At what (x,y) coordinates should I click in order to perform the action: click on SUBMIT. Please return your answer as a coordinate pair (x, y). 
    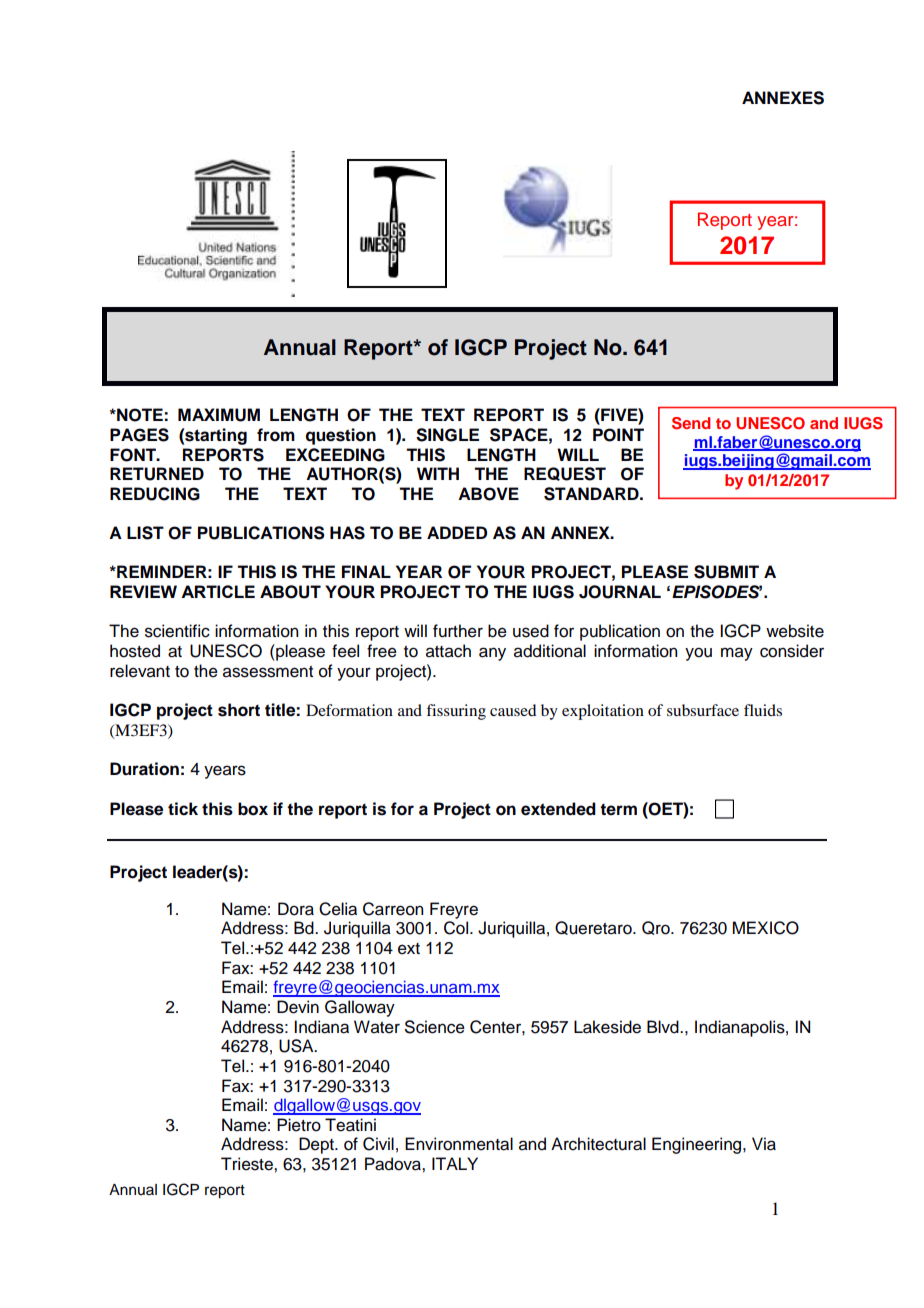
    Looking at the image, I should click on (726, 572).
